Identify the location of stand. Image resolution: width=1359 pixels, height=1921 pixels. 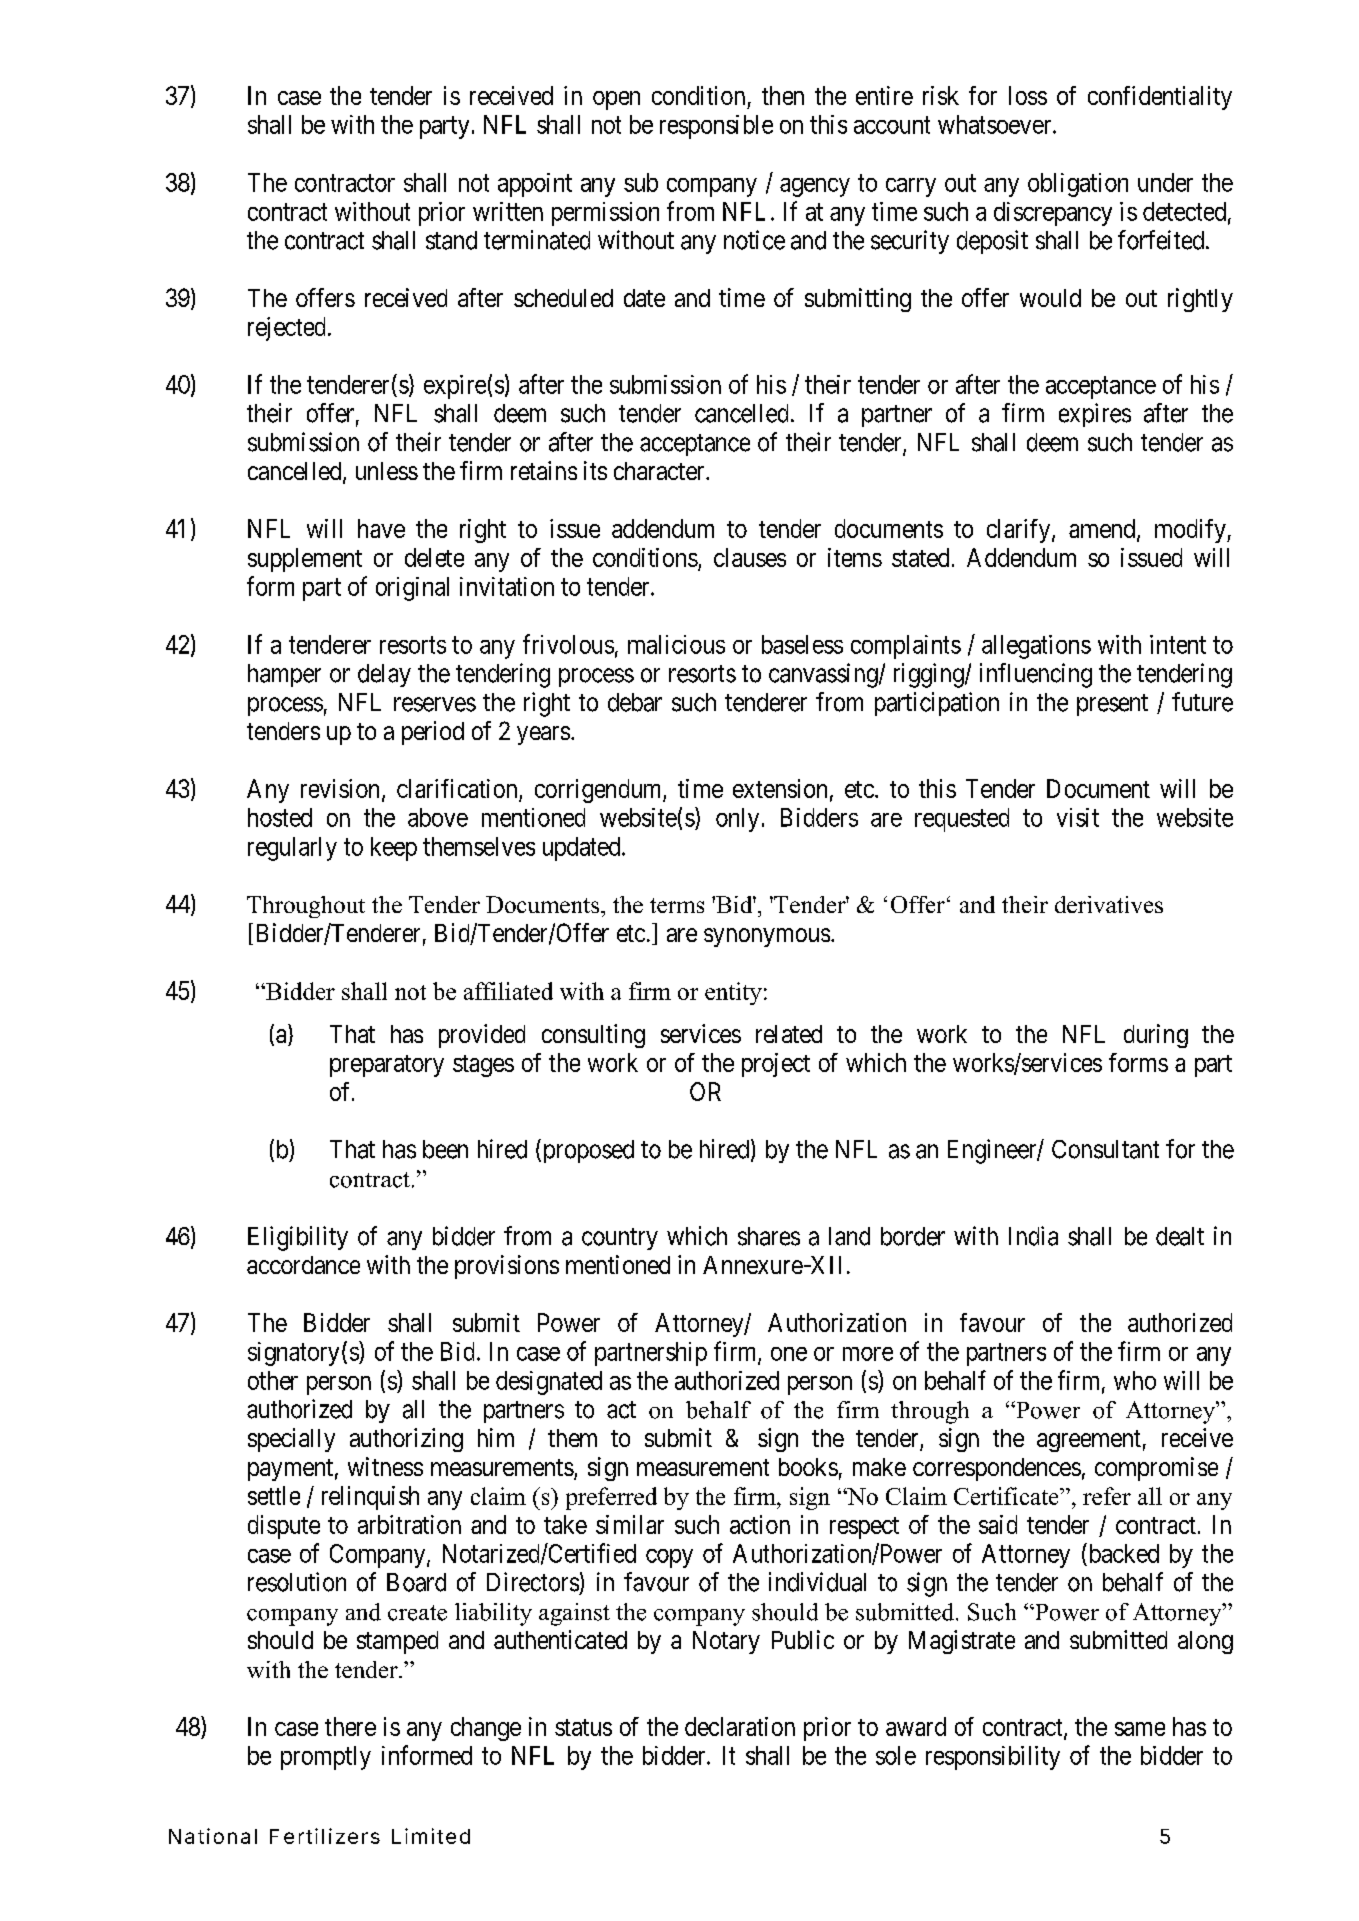
(451, 240).
